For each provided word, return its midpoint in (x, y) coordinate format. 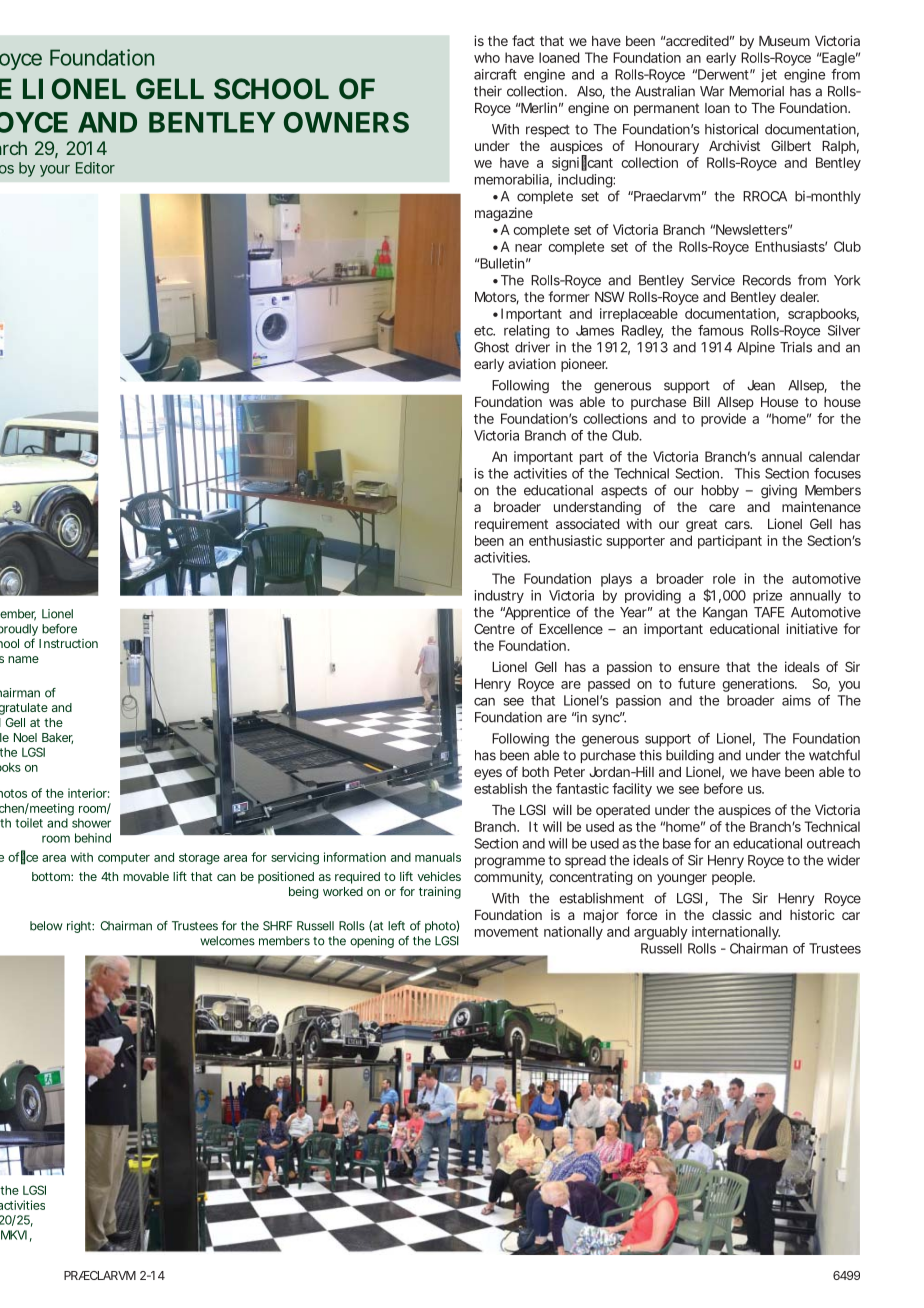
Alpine (756, 348)
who (487, 57)
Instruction (68, 643)
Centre (494, 628)
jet (769, 76)
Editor (95, 168)
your (55, 171)
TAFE (769, 612)
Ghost (491, 347)
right (80, 927)
